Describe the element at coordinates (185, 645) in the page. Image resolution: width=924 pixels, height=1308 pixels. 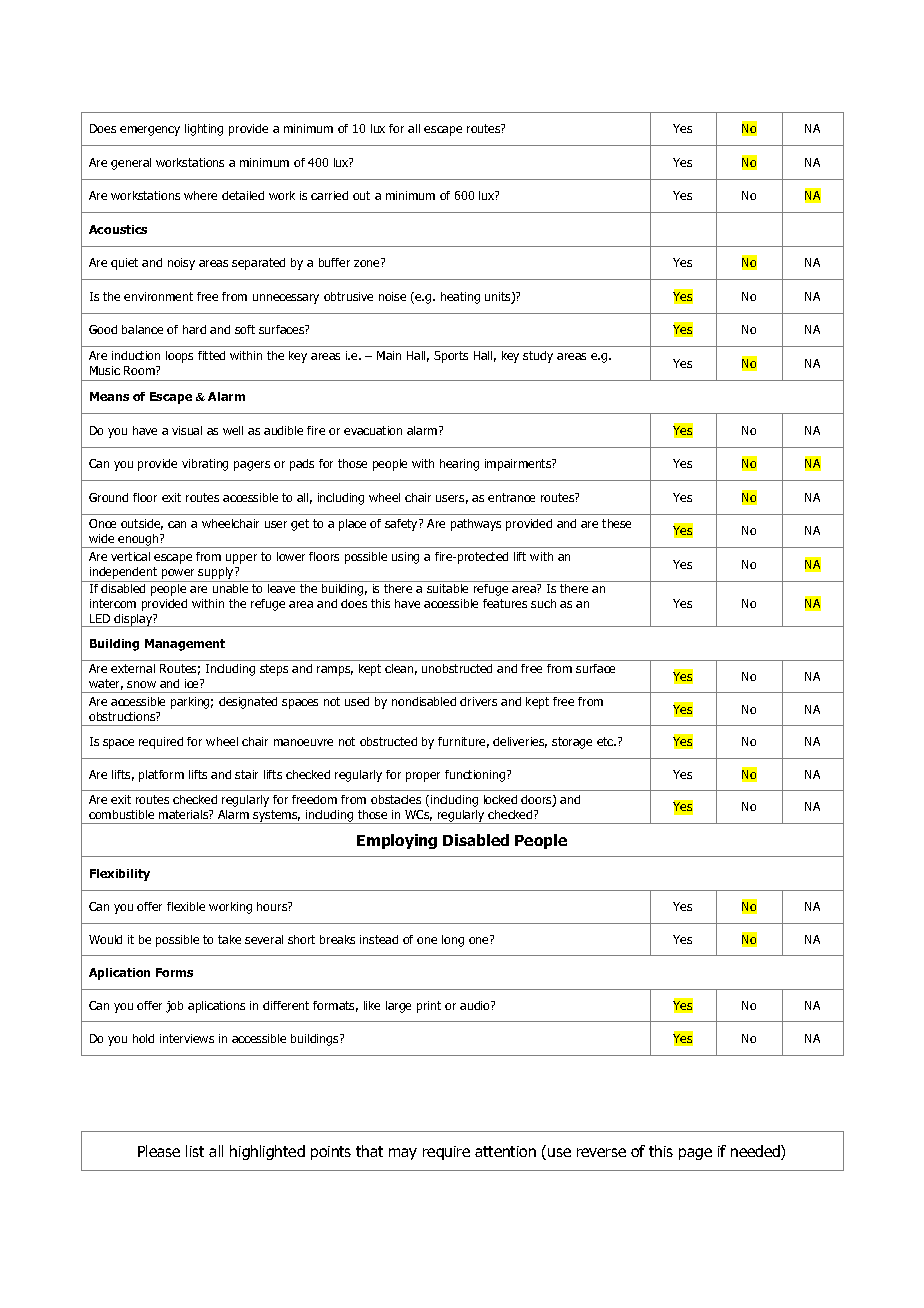
I see `Management` at that location.
